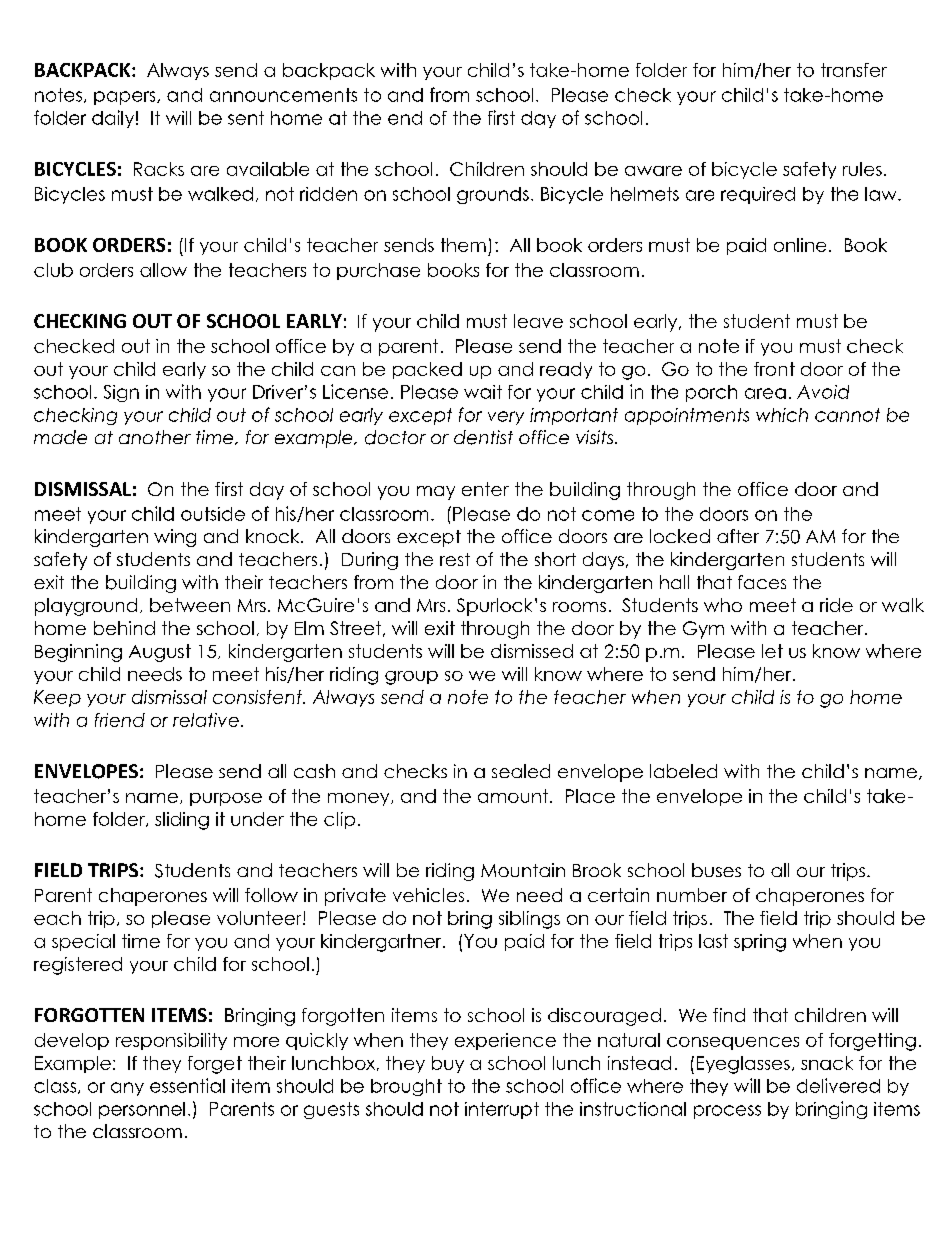  What do you see at coordinates (127, 1089) in the screenshot?
I see `any` at bounding box center [127, 1089].
